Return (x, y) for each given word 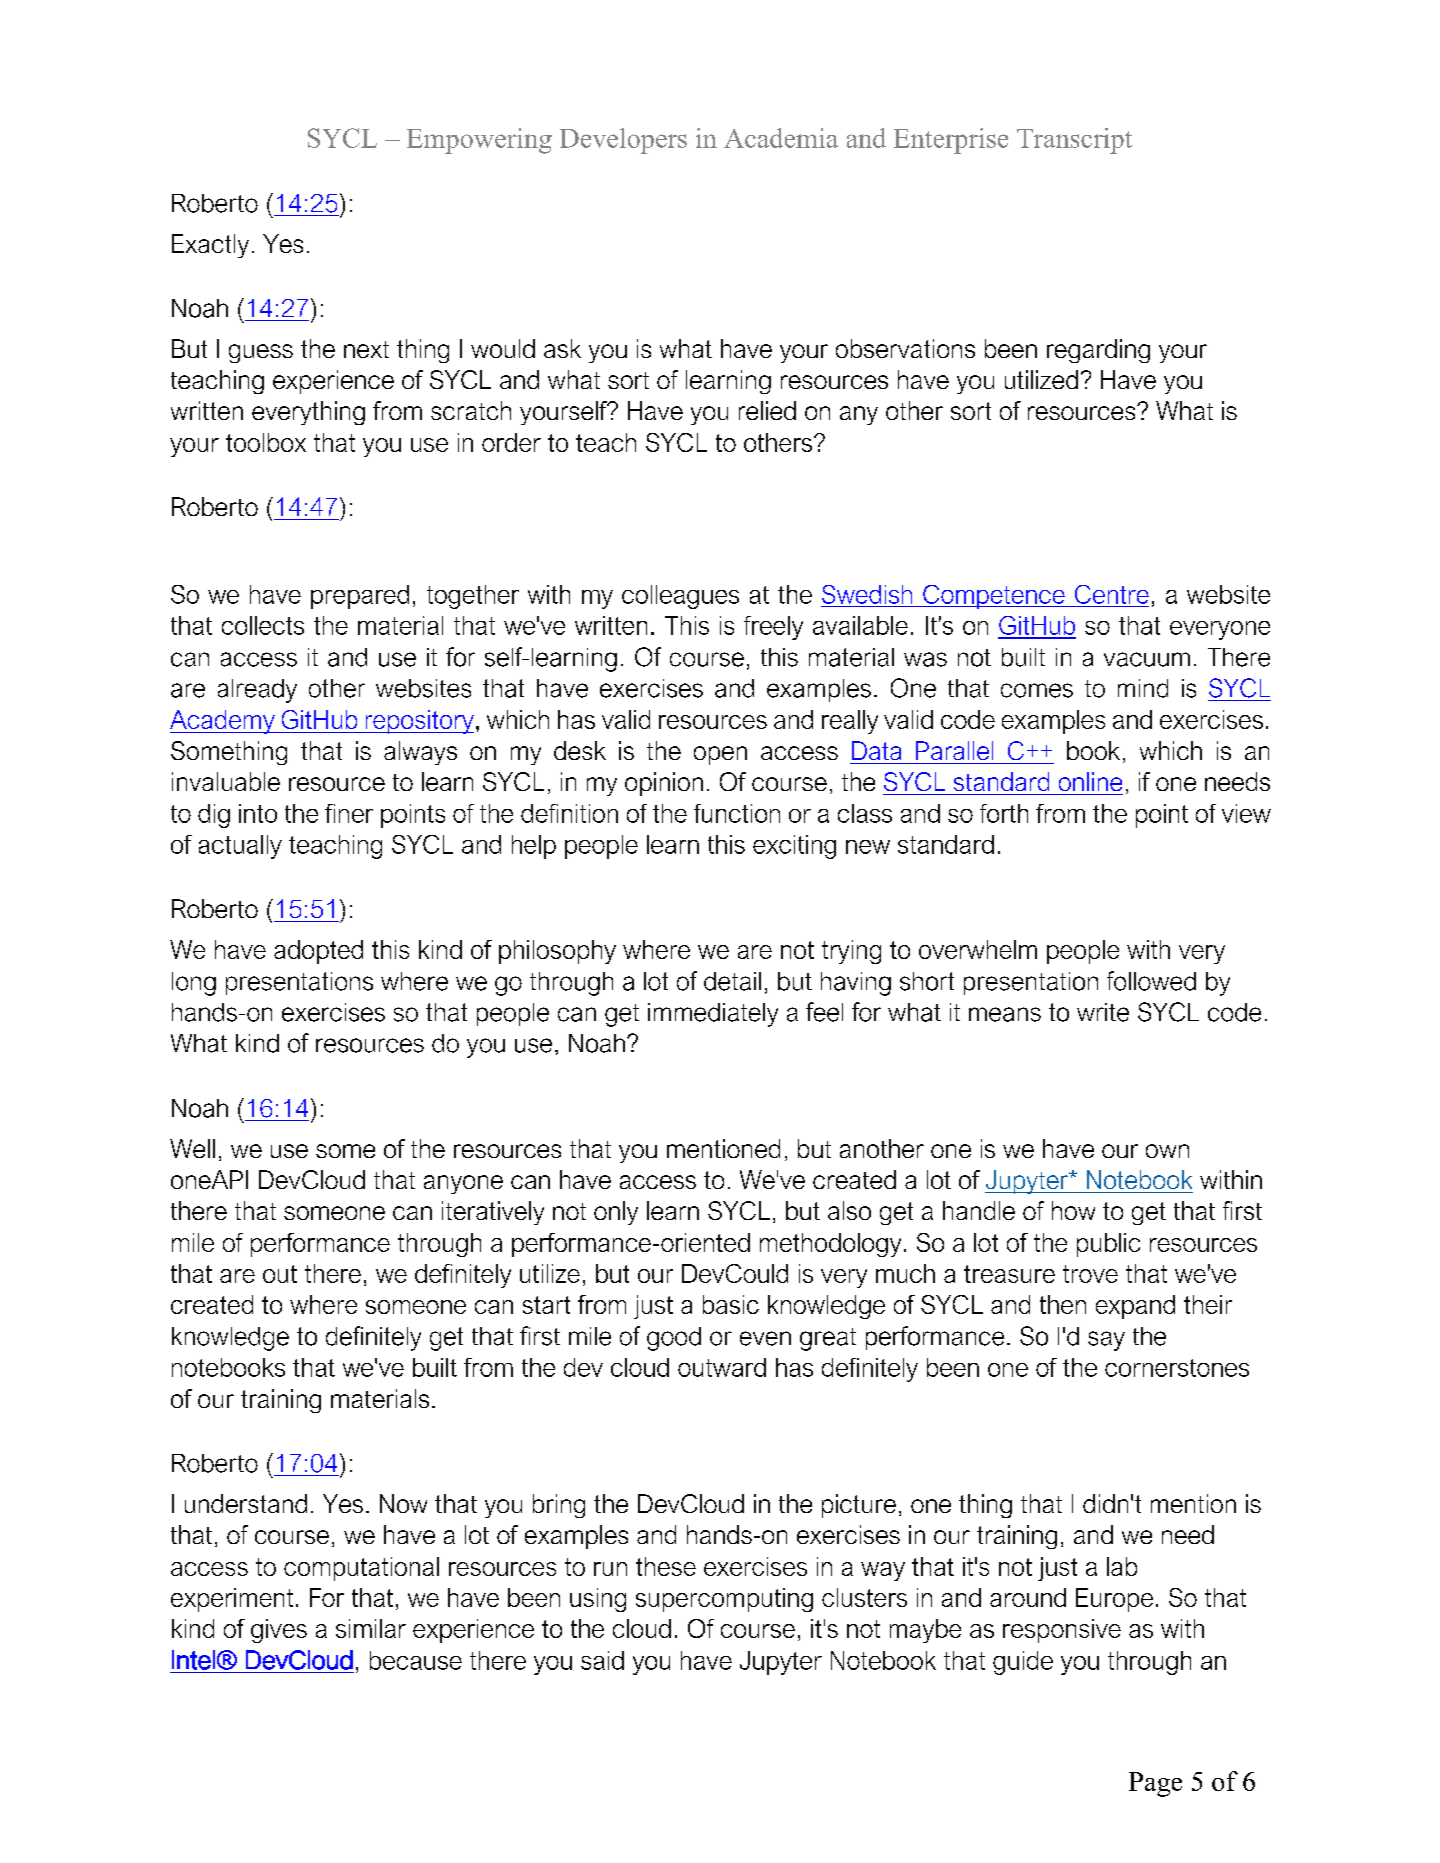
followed (1151, 981)
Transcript (1074, 141)
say (1106, 1341)
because (416, 1660)
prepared (360, 597)
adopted (318, 952)
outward (722, 1367)
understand (246, 1503)
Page (1155, 1784)
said (602, 1660)
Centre (1112, 594)
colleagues (680, 597)
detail (732, 981)
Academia (781, 138)
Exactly (210, 246)
